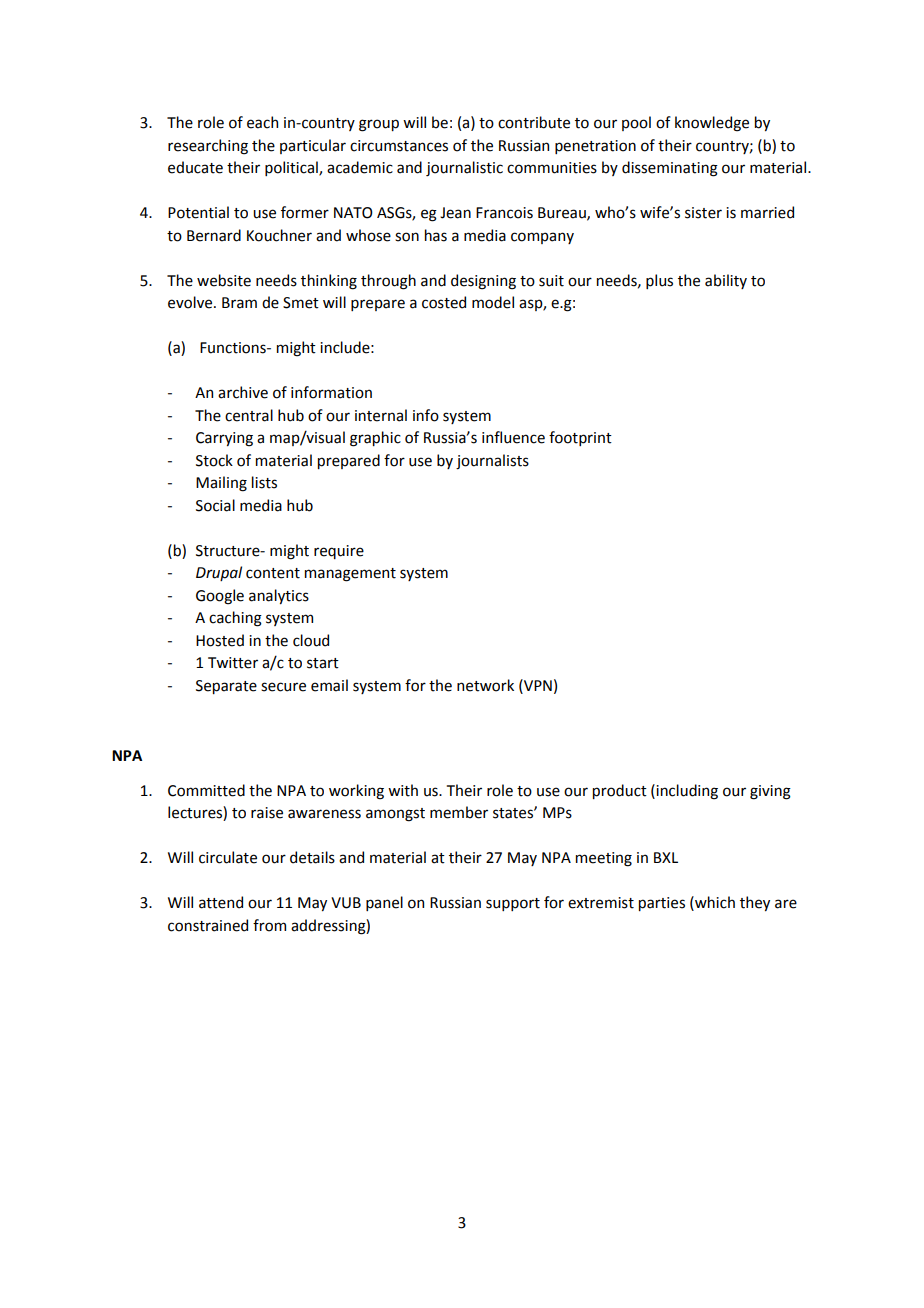  What do you see at coordinates (239, 303) in the image?
I see `Bram` at bounding box center [239, 303].
